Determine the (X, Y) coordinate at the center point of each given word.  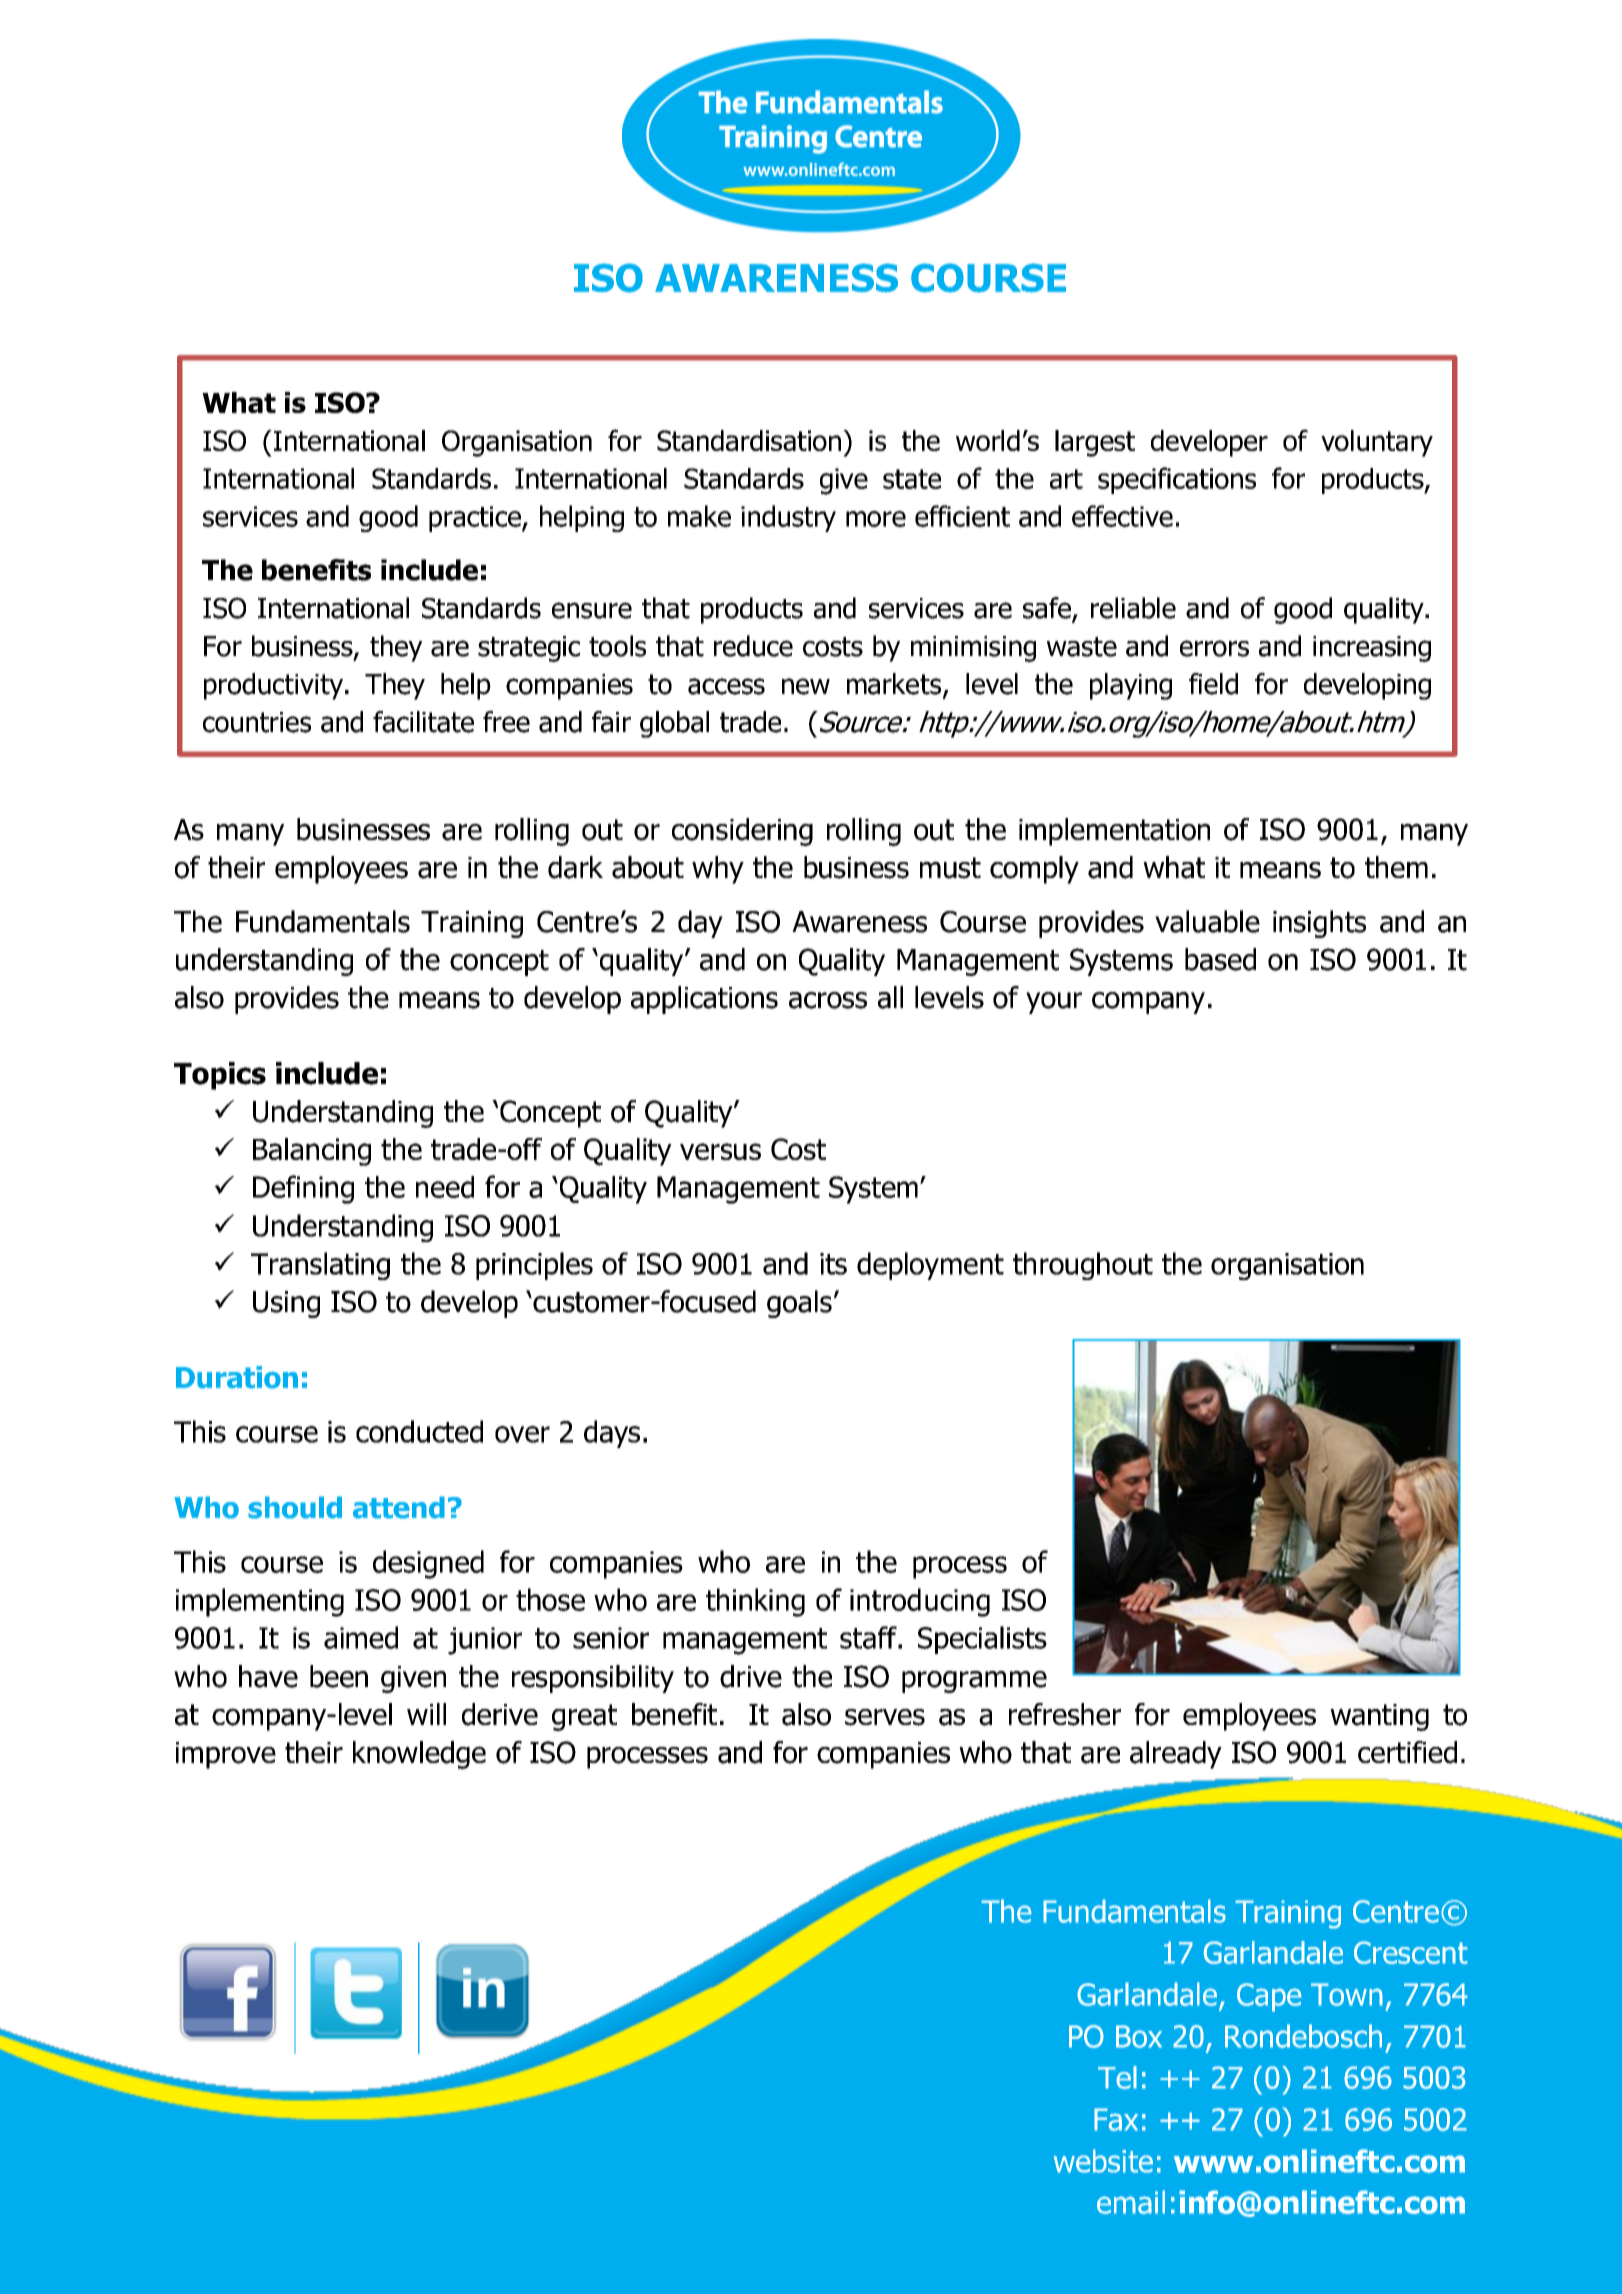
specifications (1177, 480)
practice (476, 519)
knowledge (419, 1755)
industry (788, 518)
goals (799, 1304)
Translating (320, 1266)
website (1103, 2161)
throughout (1083, 1266)
